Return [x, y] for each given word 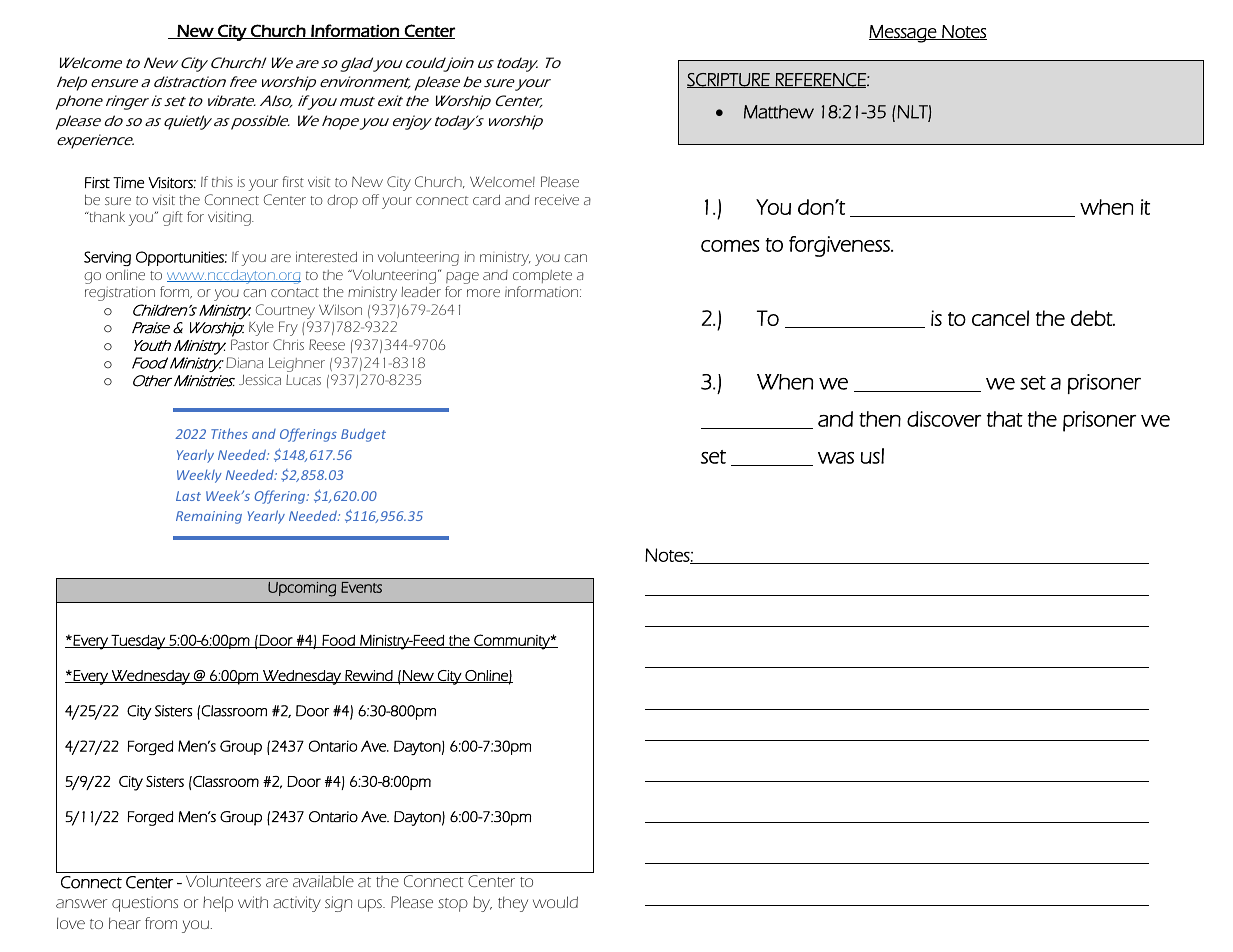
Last [188, 496]
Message [904, 34]
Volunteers [223, 881]
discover [944, 419]
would [555, 902]
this [222, 182]
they [513, 904]
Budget [363, 435]
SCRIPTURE [729, 80]
